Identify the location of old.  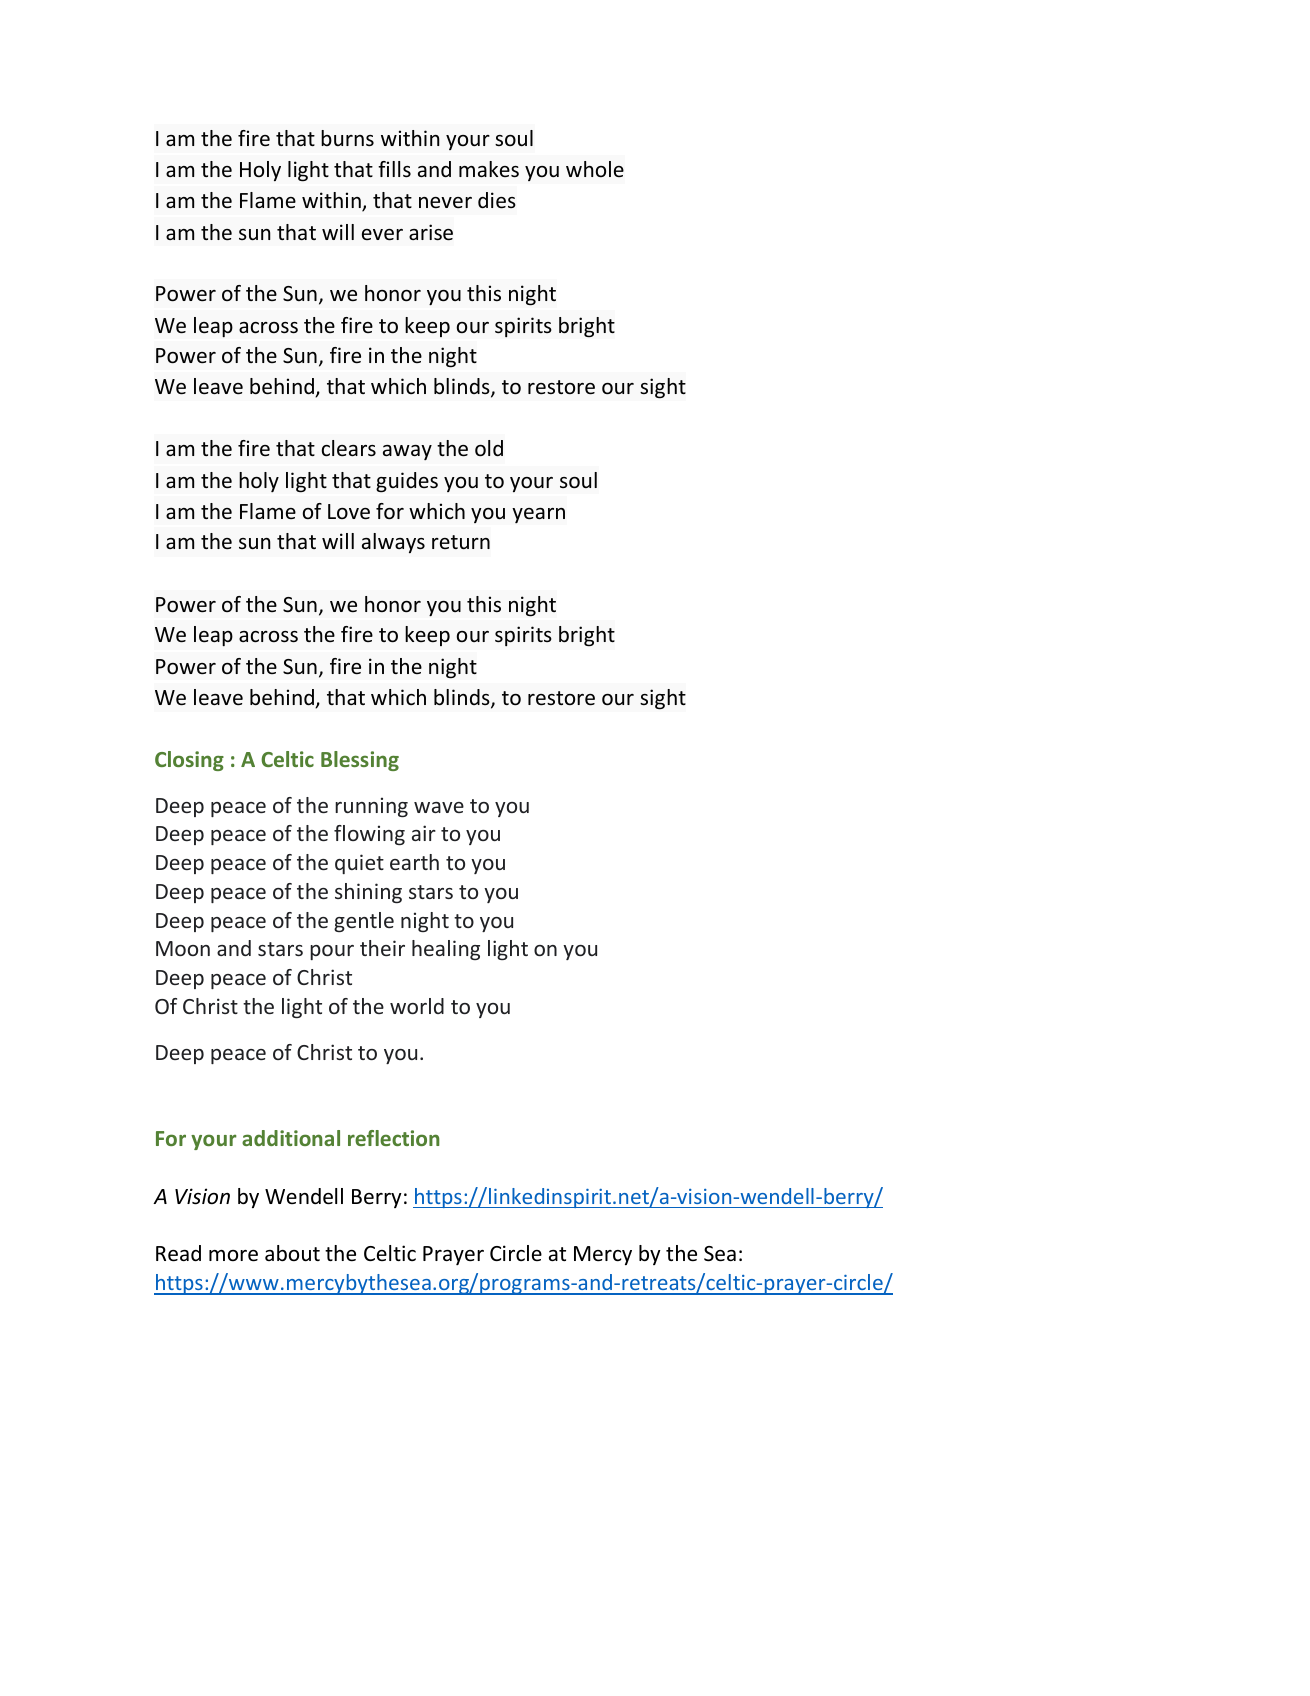
(489, 448).
